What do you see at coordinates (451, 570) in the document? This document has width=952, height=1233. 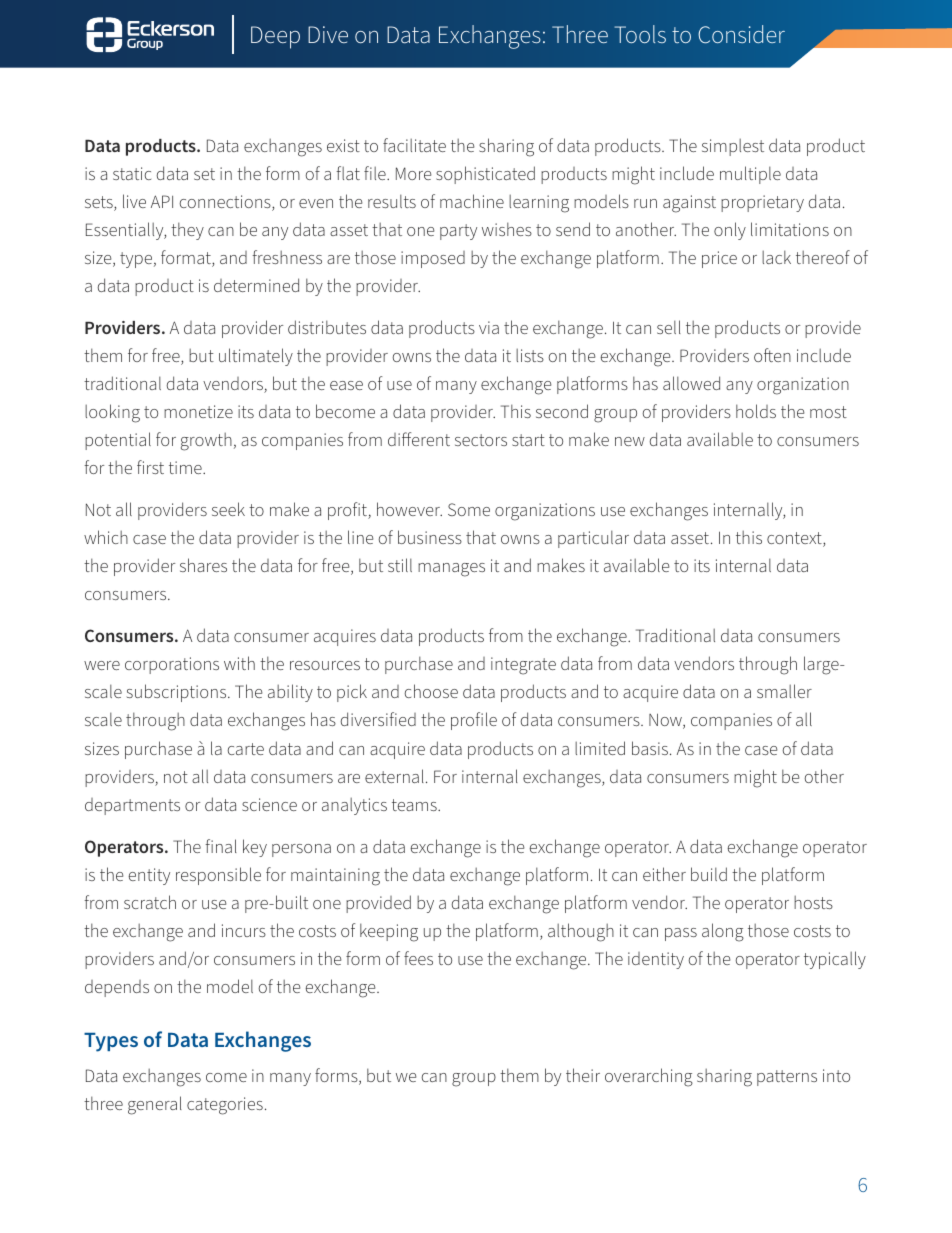 I see `manages` at bounding box center [451, 570].
